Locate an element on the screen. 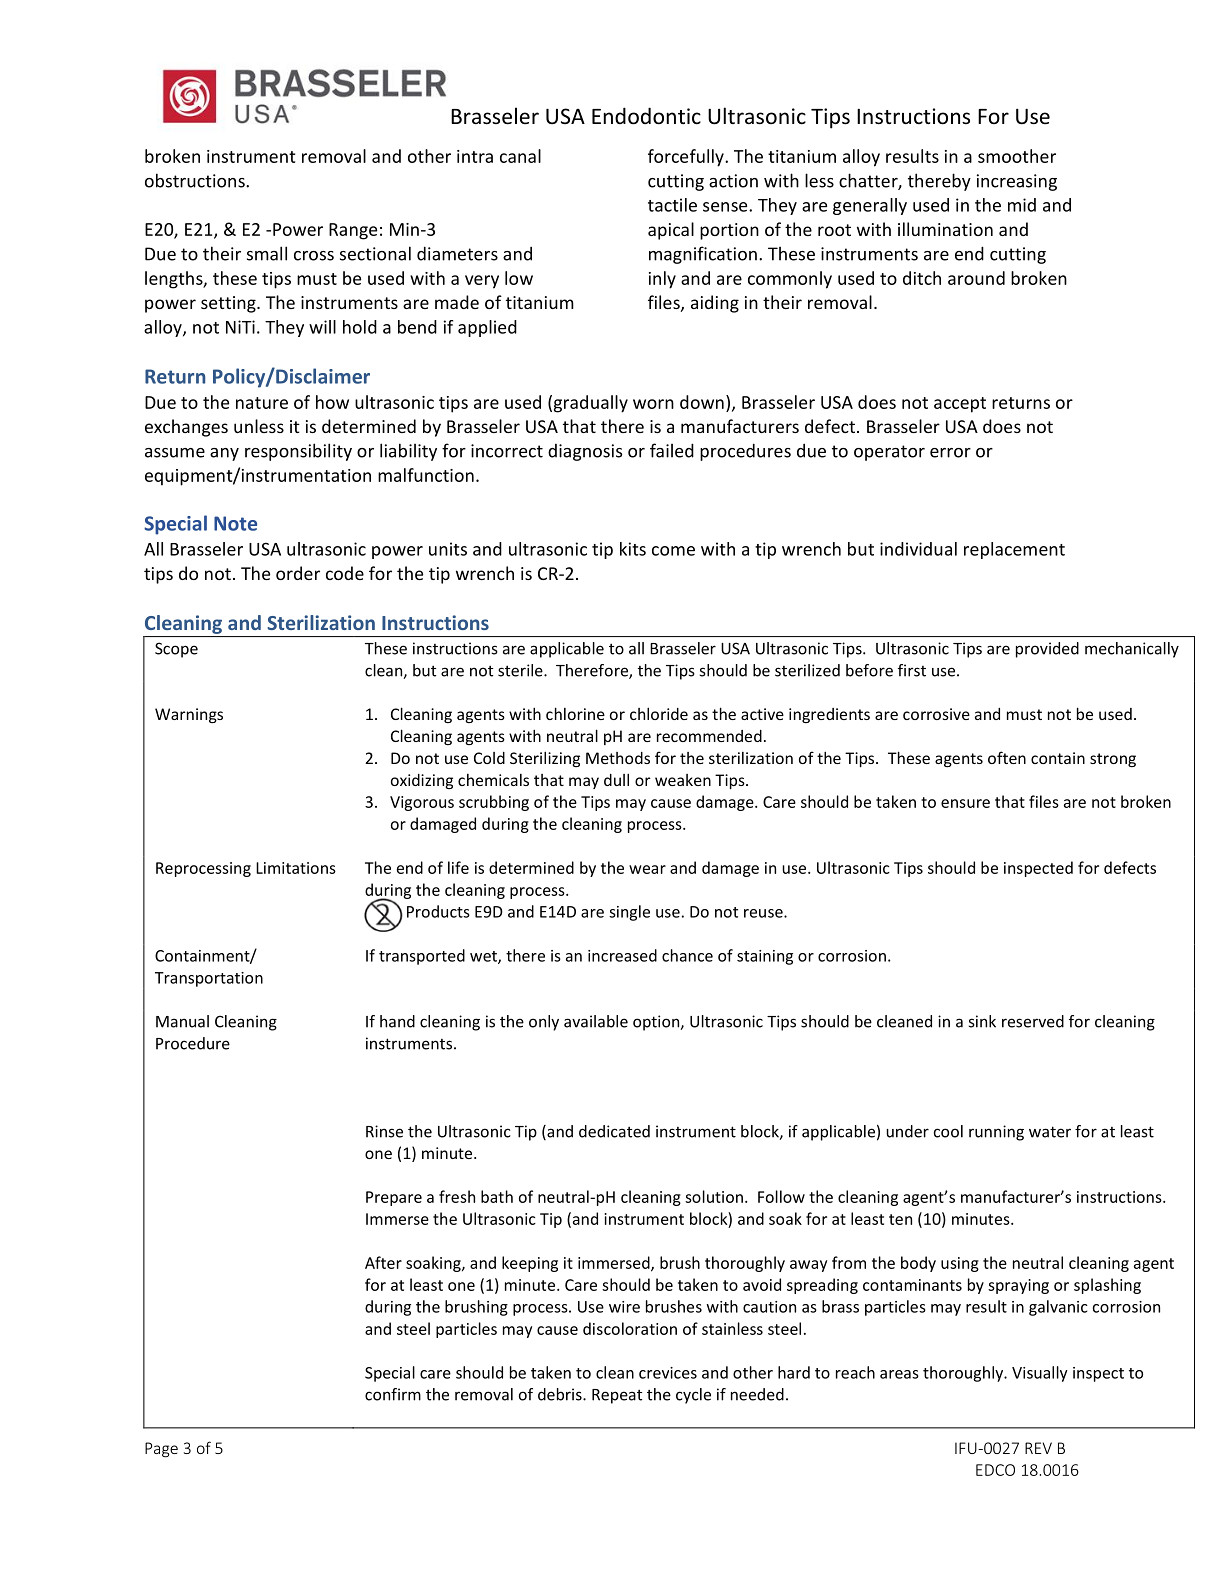 Image resolution: width=1223 pixels, height=1582 pixels. replacement is located at coordinates (1014, 550).
